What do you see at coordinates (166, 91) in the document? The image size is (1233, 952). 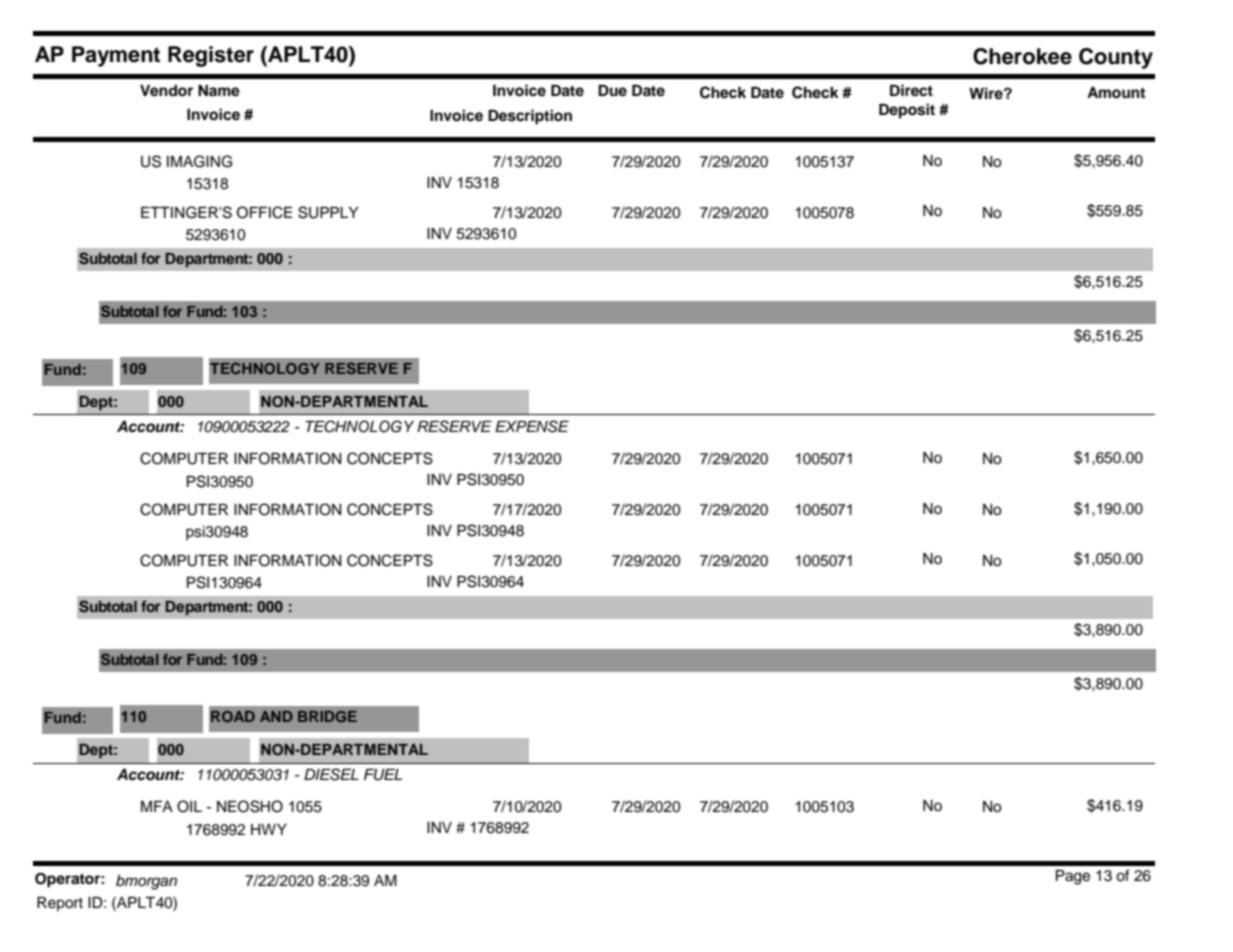 I see `Vendor` at bounding box center [166, 91].
